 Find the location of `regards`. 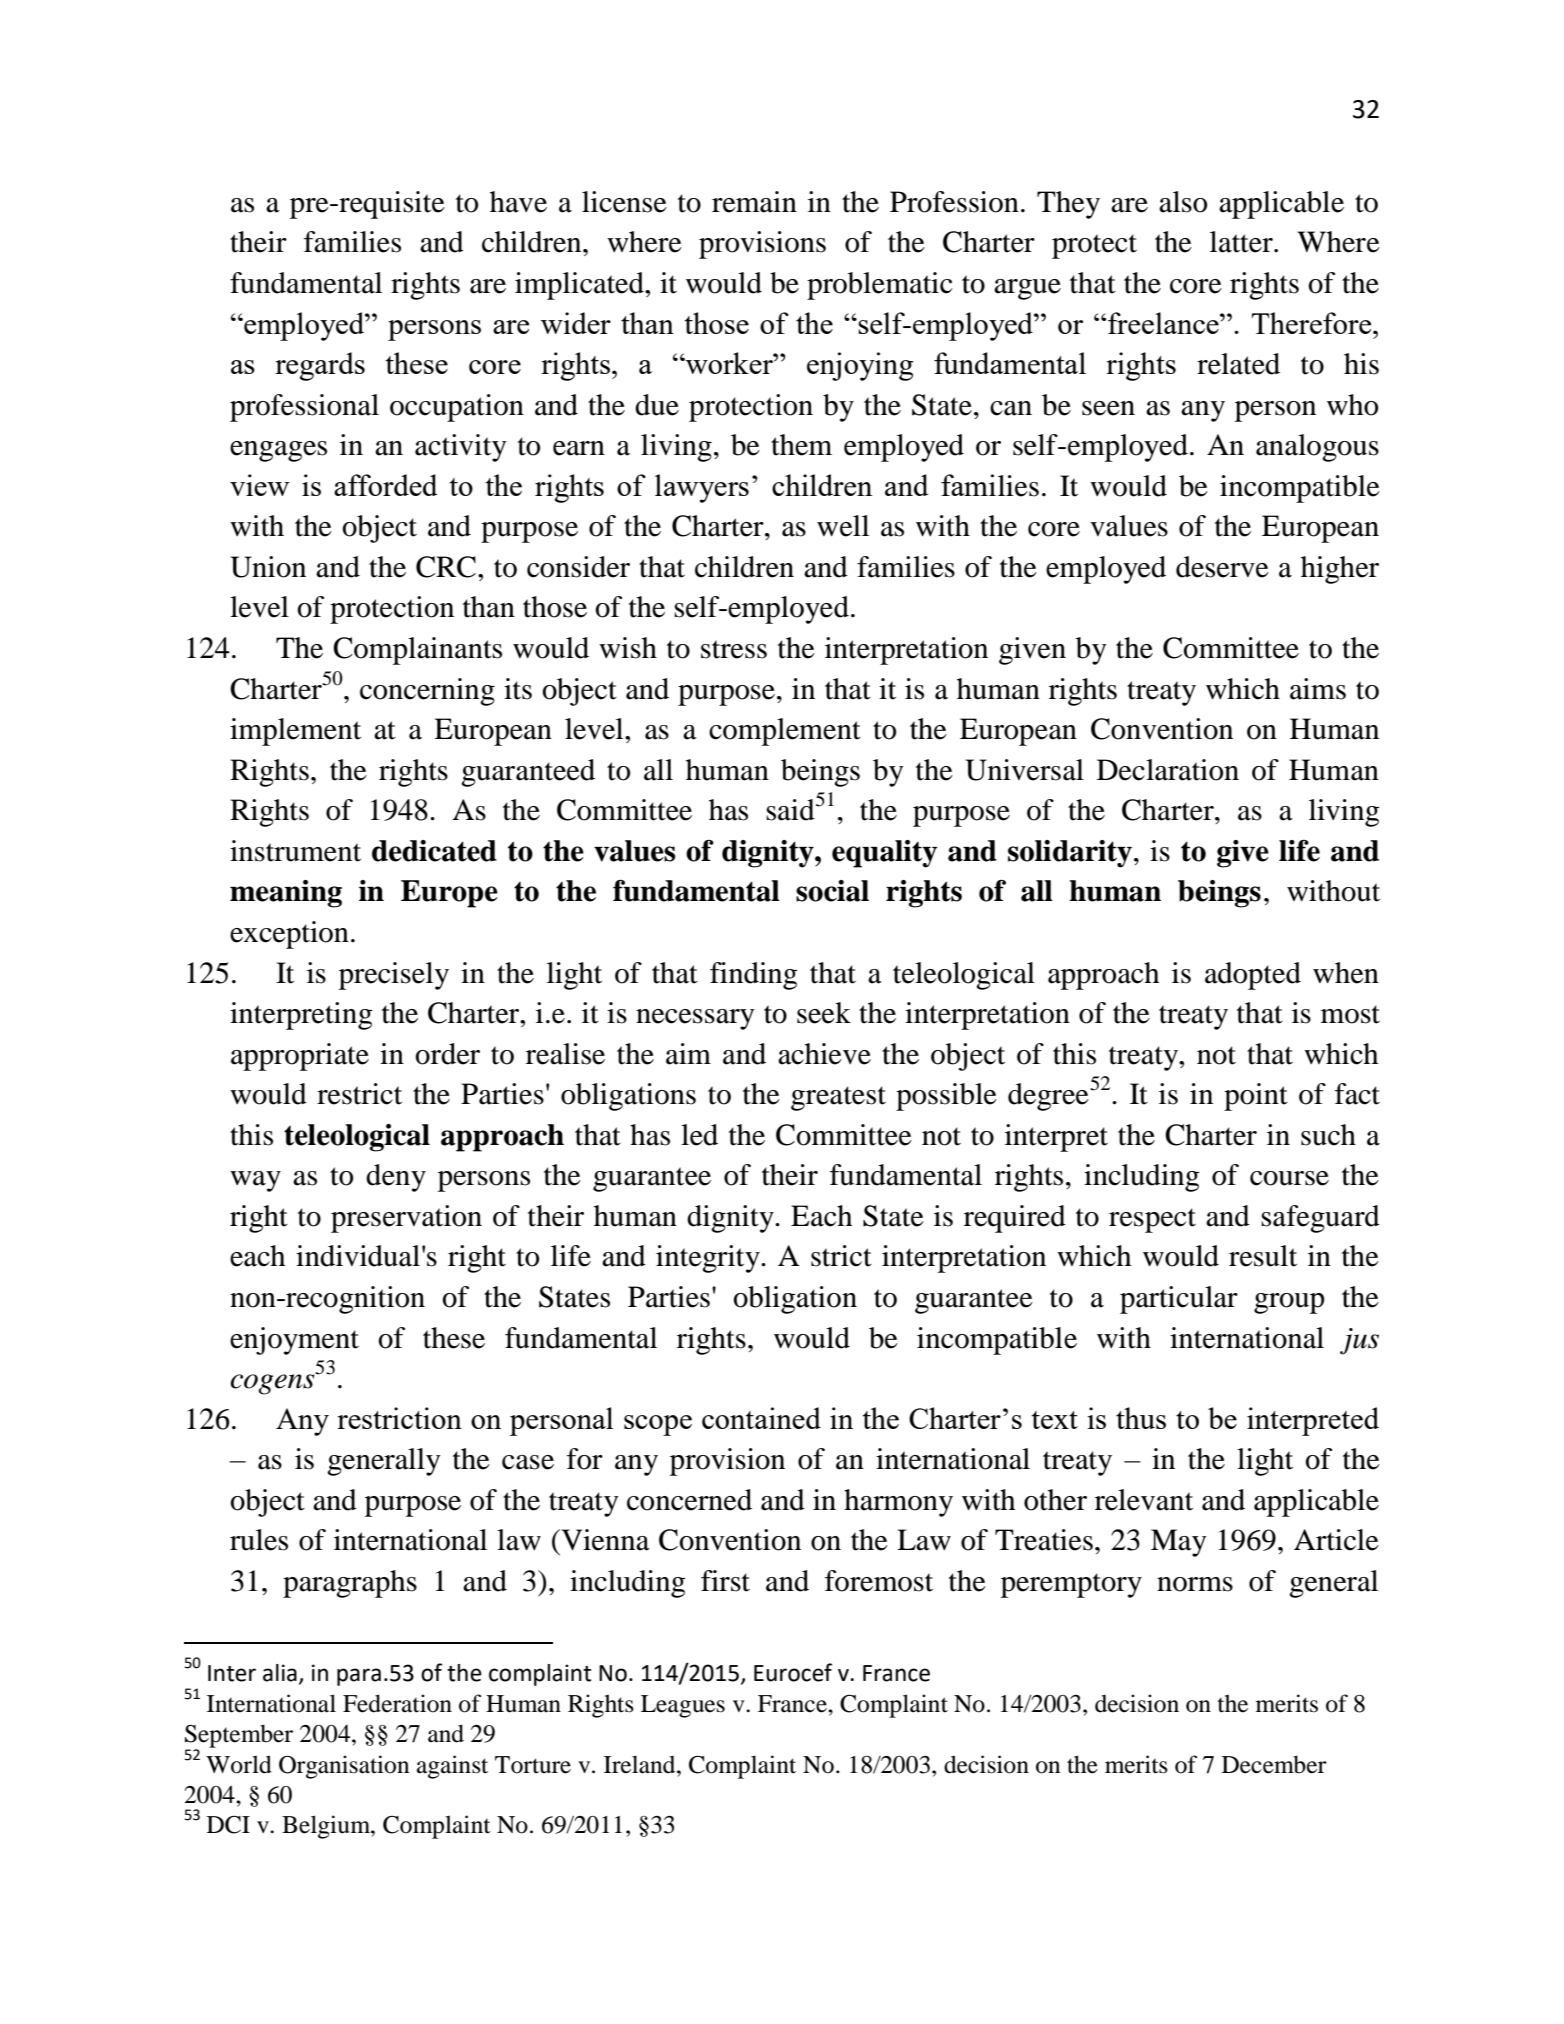

regards is located at coordinates (320, 366).
